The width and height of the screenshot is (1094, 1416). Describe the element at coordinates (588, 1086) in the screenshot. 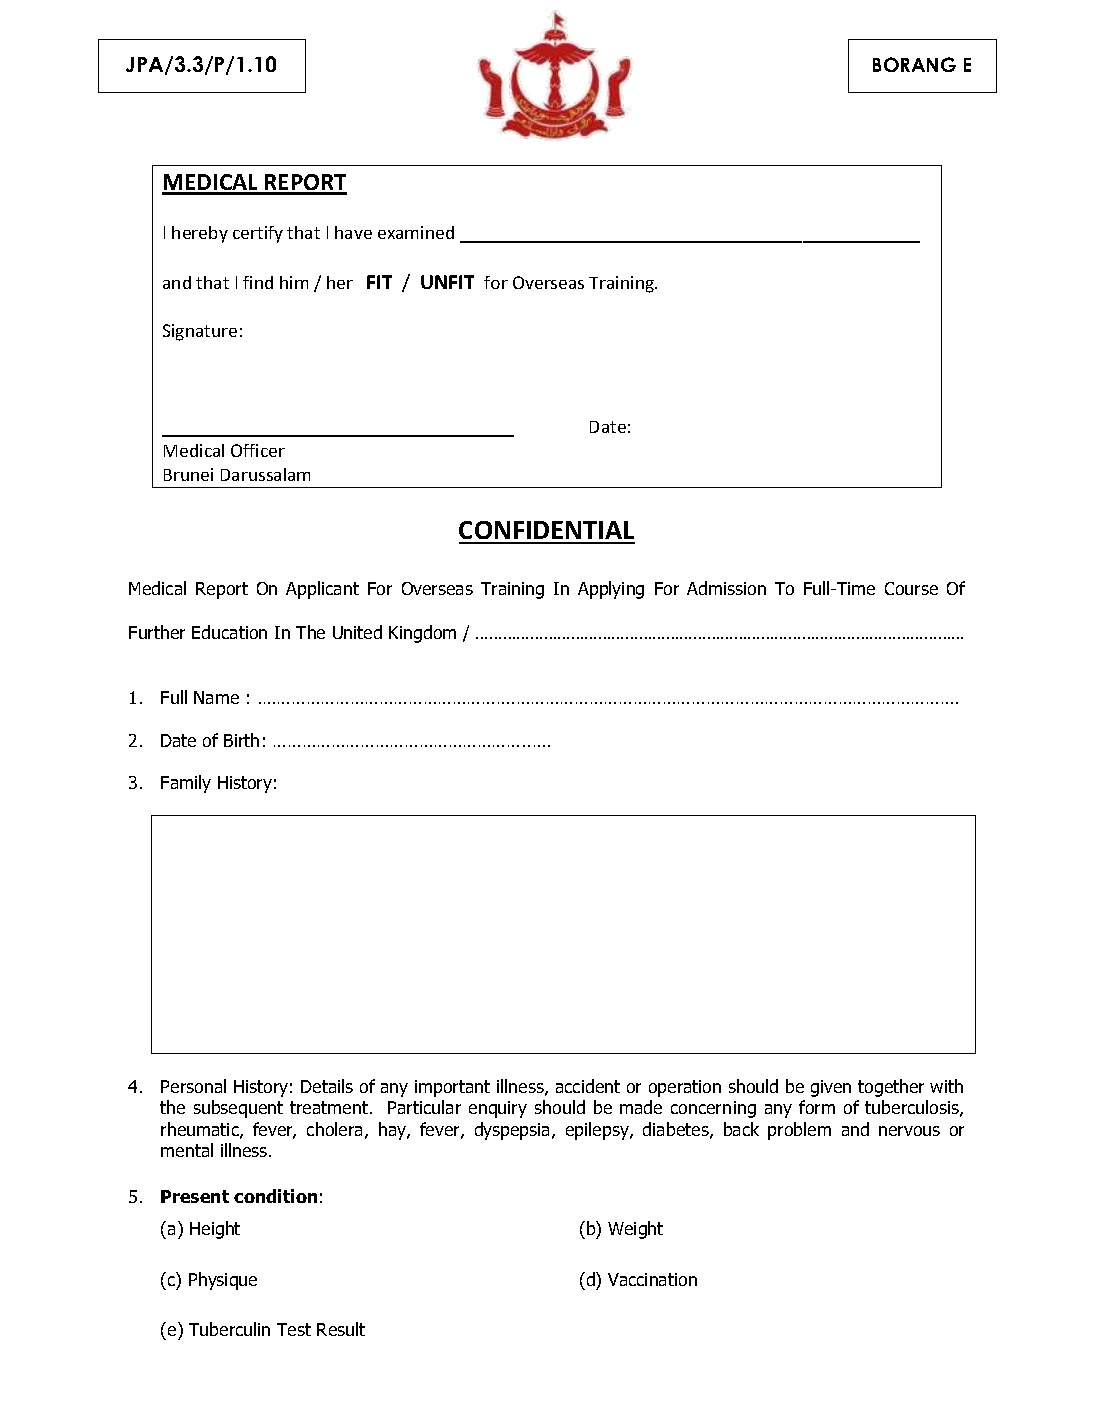

I see `accident` at that location.
